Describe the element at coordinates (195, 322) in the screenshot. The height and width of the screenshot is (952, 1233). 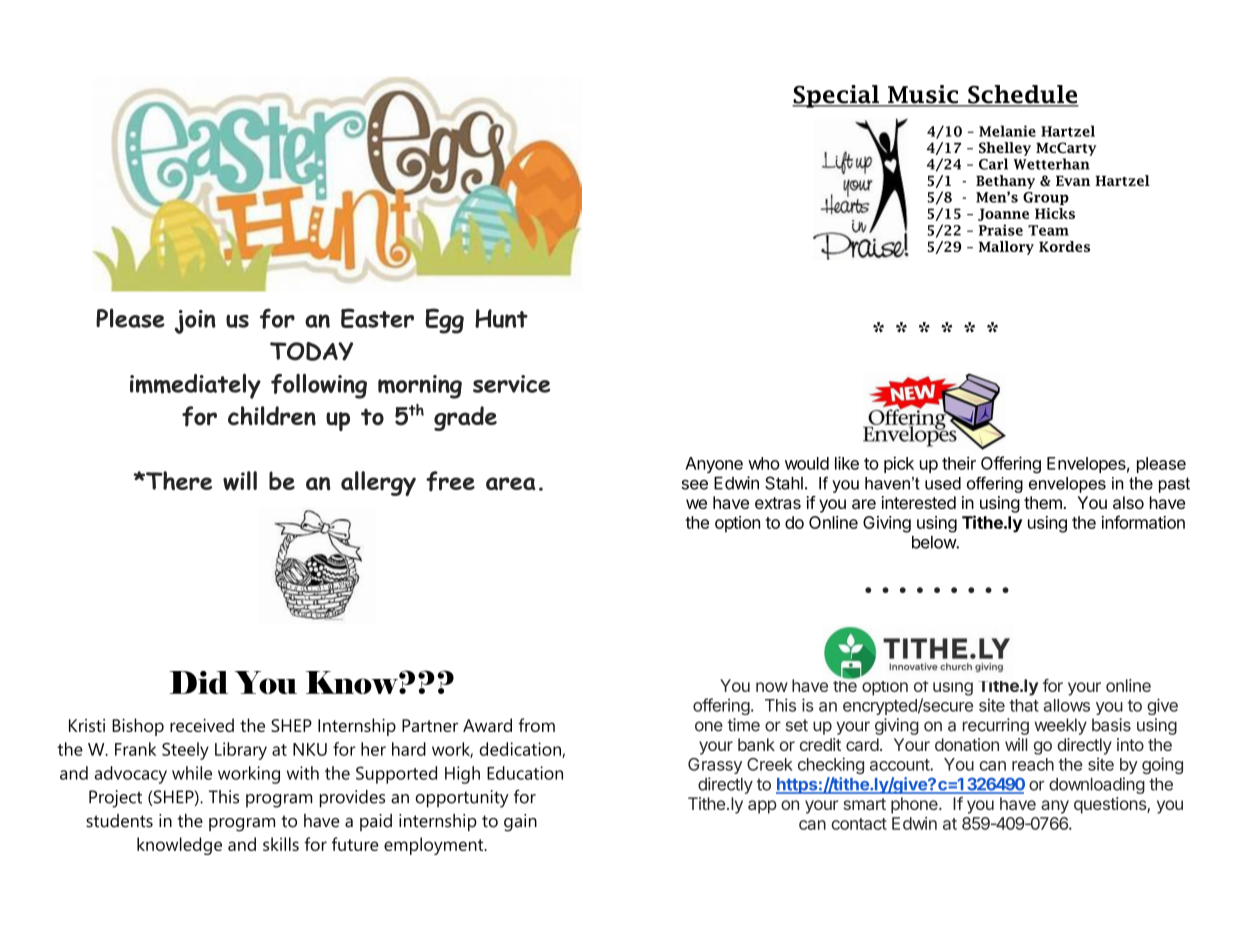
I see `join` at that location.
